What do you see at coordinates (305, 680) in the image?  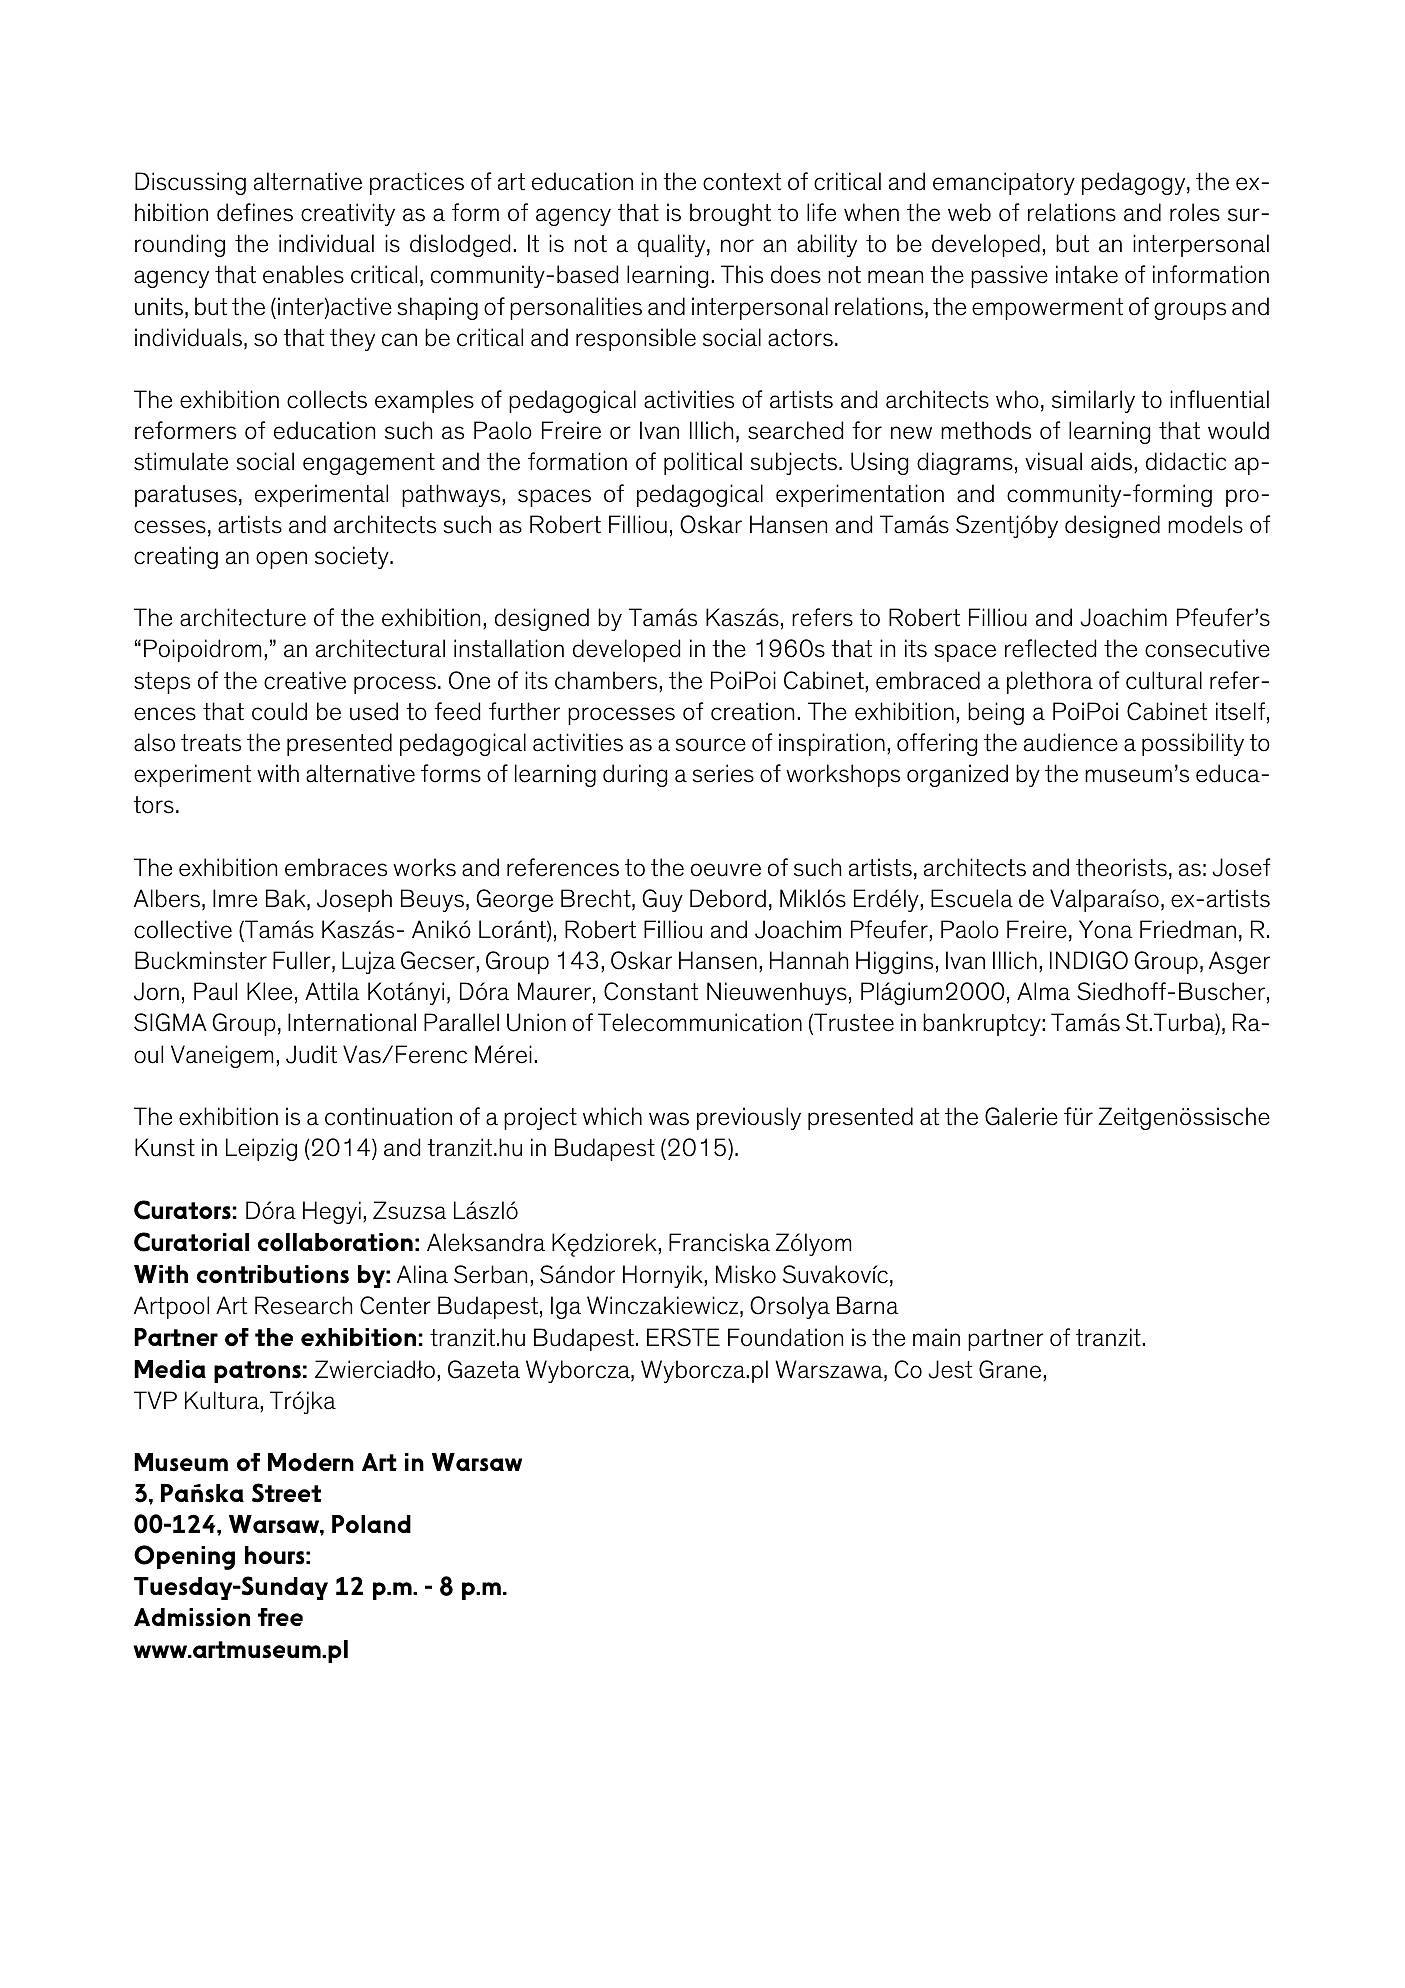 I see `creative` at bounding box center [305, 680].
